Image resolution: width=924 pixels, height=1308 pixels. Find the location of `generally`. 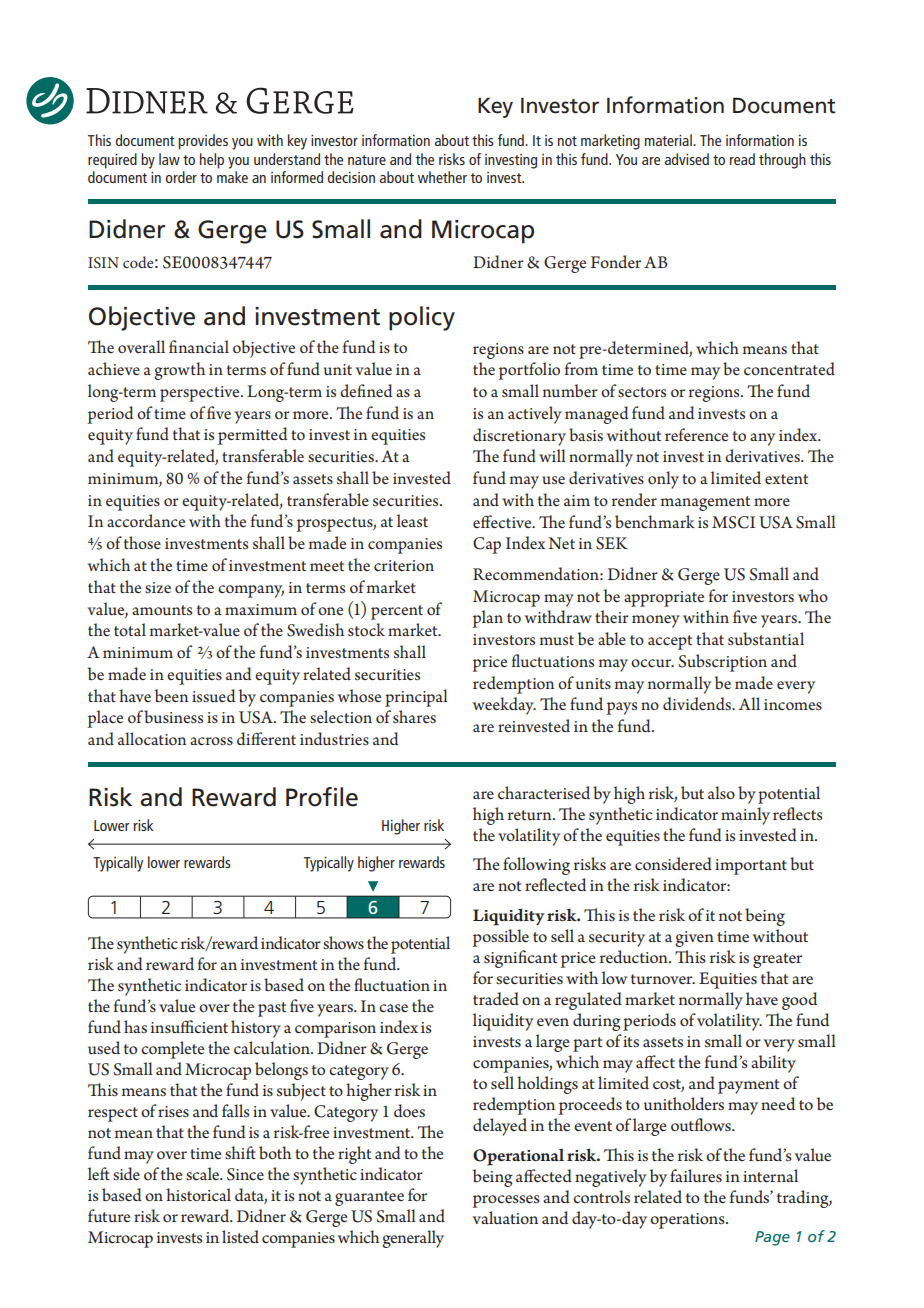

generally is located at coordinates (413, 1239).
